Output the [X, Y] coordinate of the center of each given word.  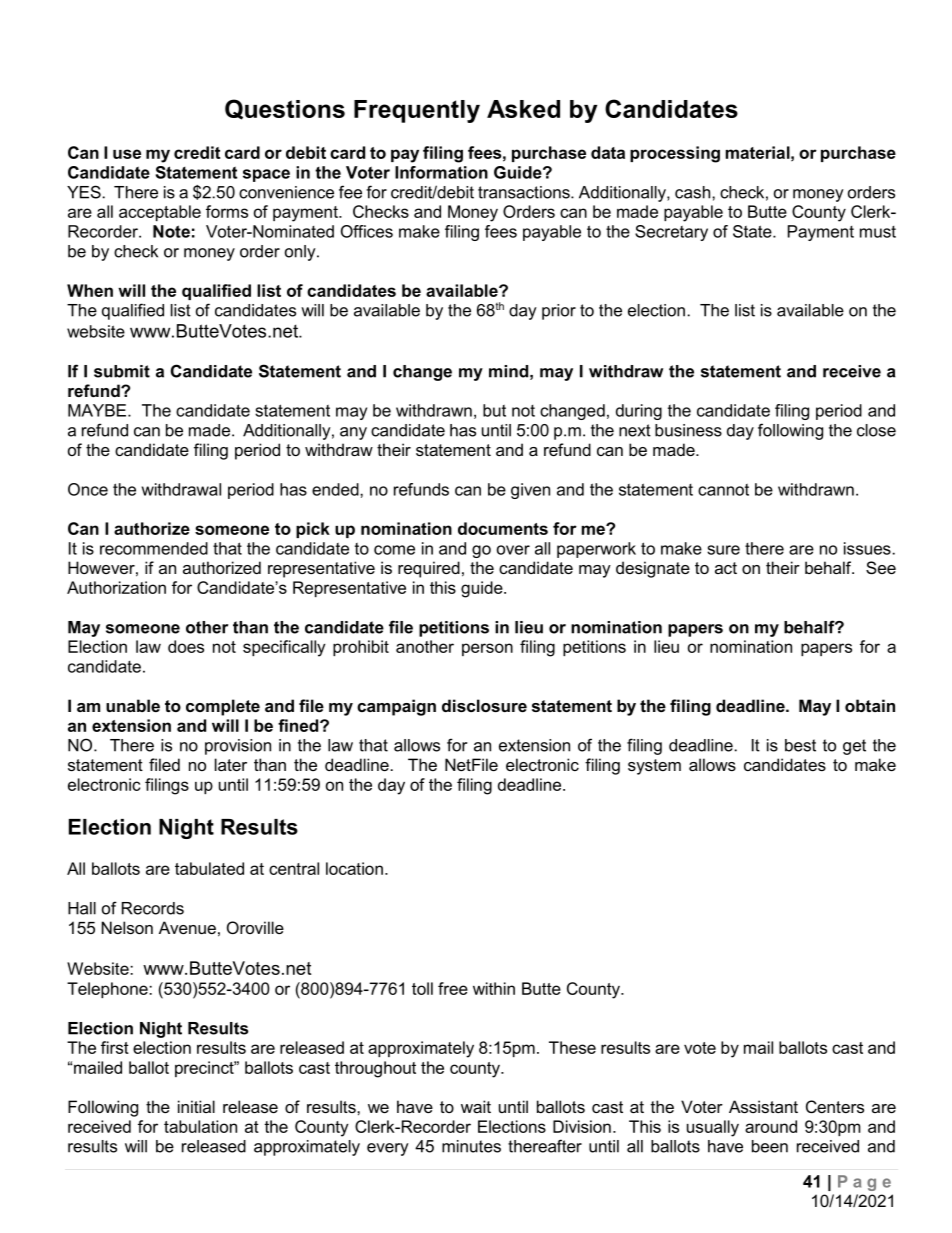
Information [441, 172]
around [771, 1126]
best [800, 745]
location [354, 868]
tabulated [209, 868]
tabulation [200, 1126]
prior [559, 312]
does [186, 646]
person [487, 649]
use [127, 154]
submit [122, 371]
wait [476, 1106]
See [881, 567]
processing [675, 154]
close [876, 430]
